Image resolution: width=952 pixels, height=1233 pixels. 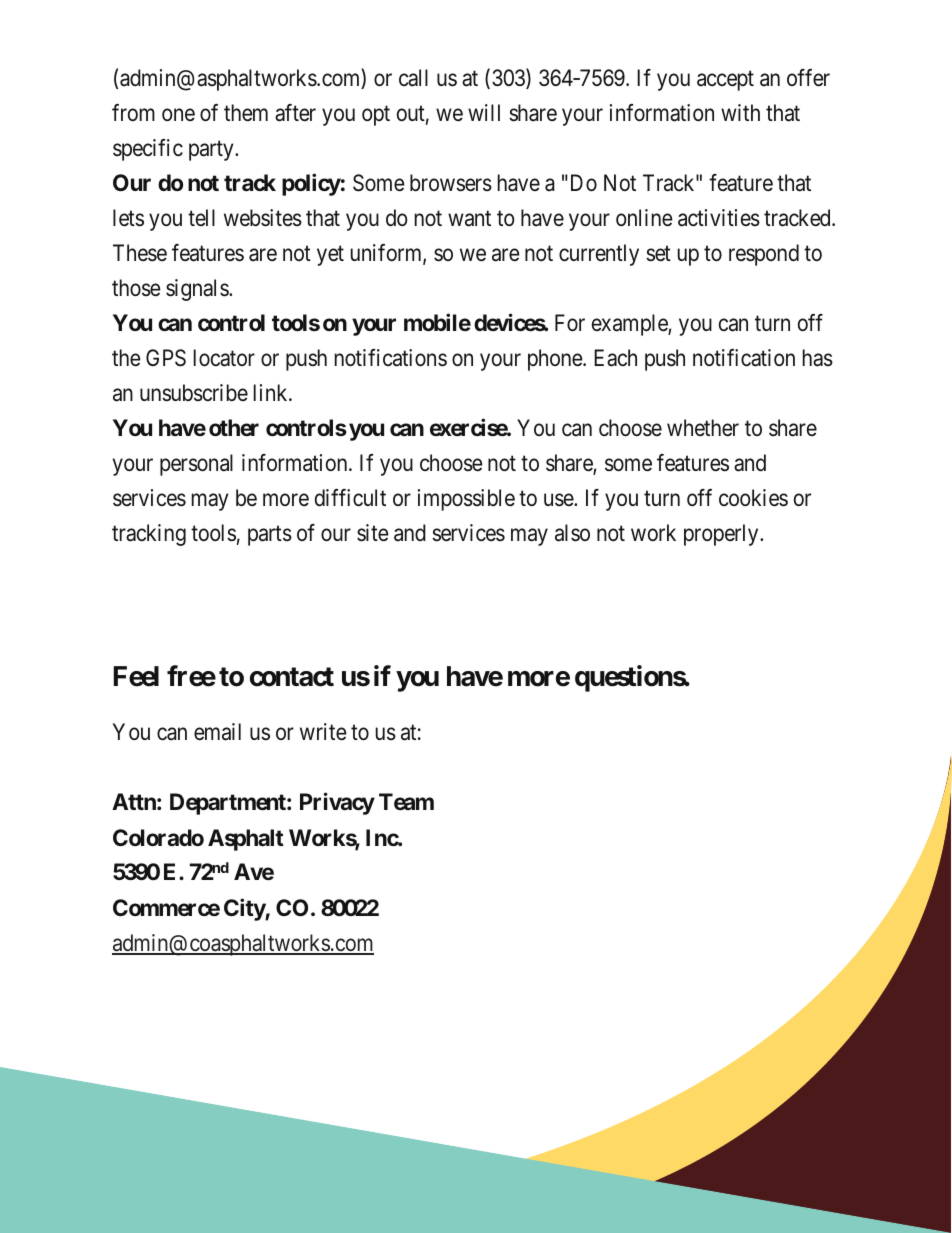 I want to click on impossible, so click(x=466, y=500).
